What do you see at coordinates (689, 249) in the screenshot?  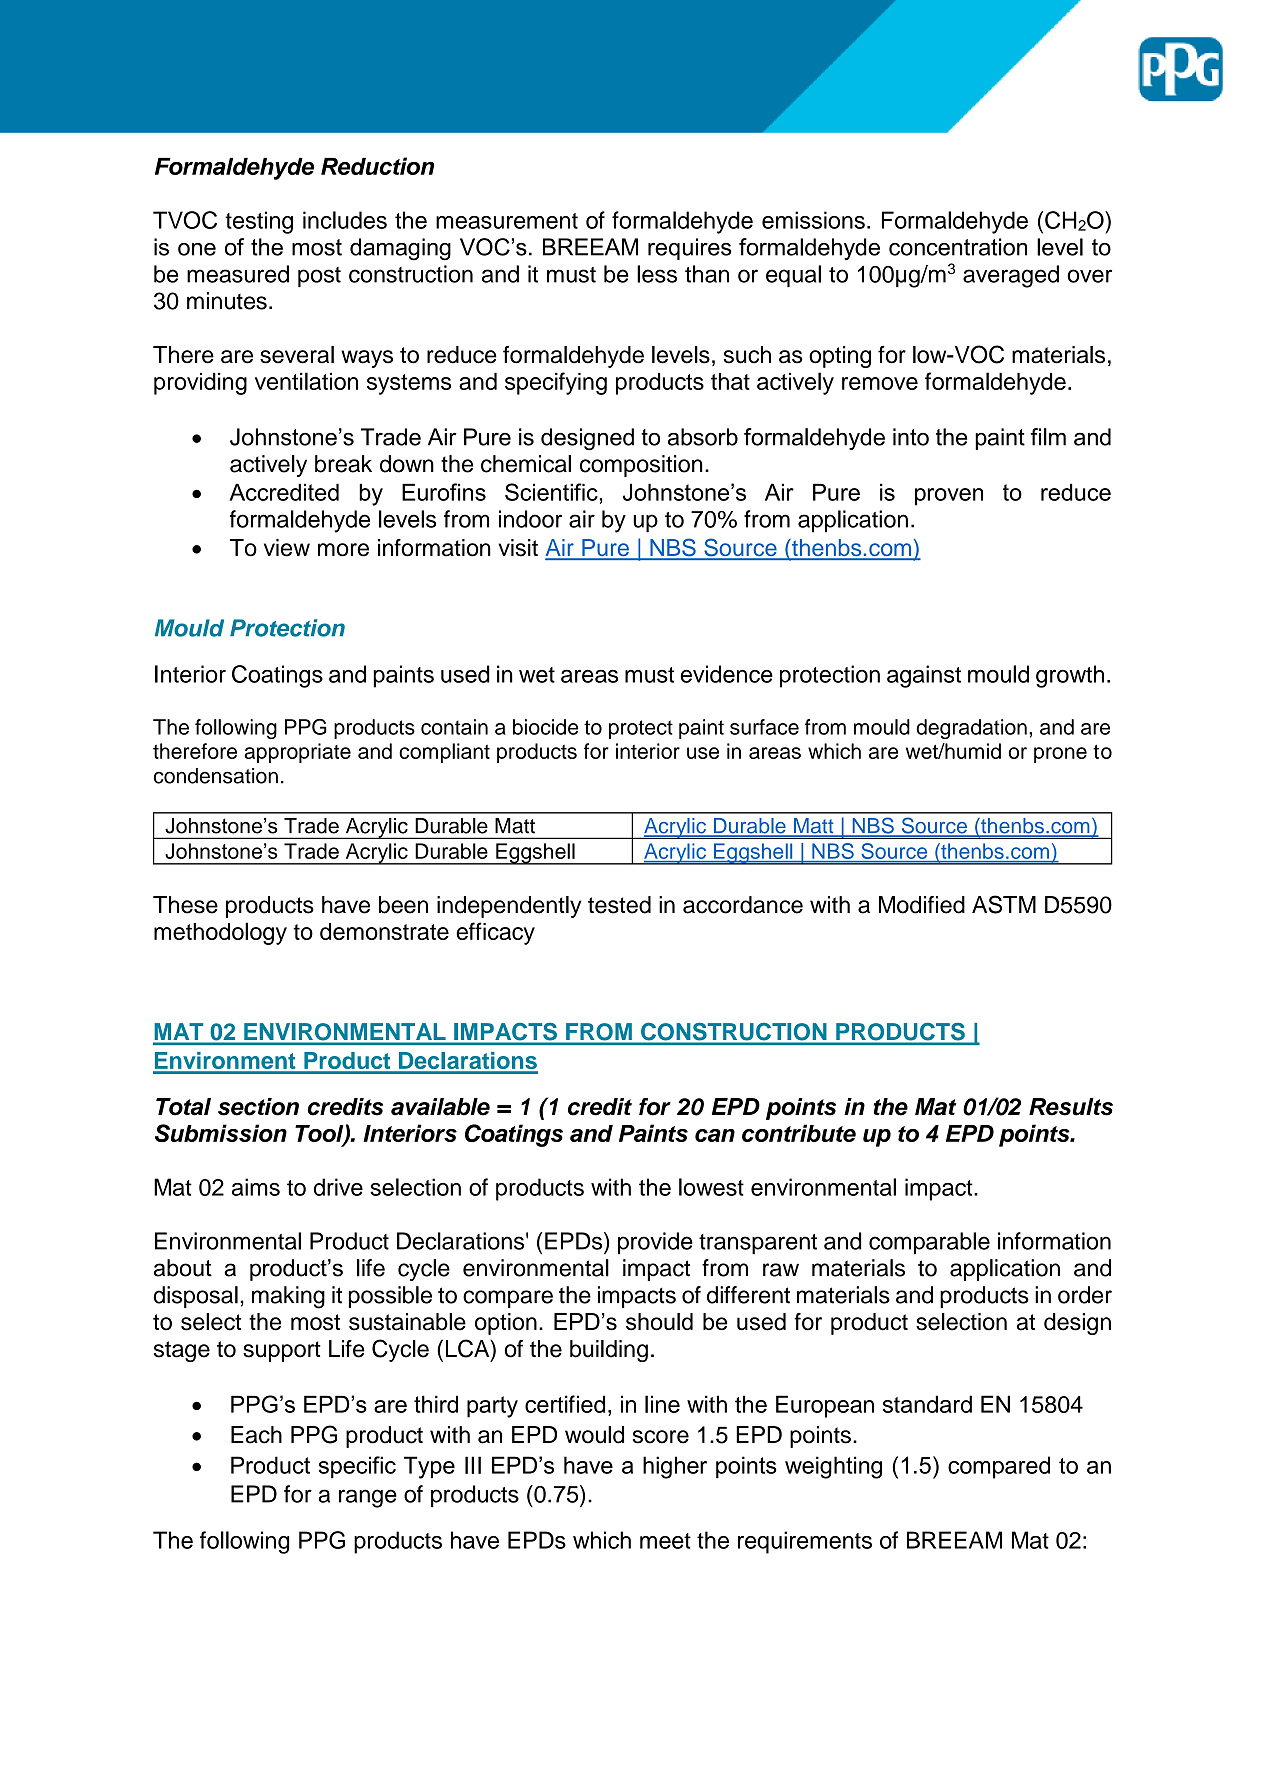 I see `requires` at bounding box center [689, 249].
